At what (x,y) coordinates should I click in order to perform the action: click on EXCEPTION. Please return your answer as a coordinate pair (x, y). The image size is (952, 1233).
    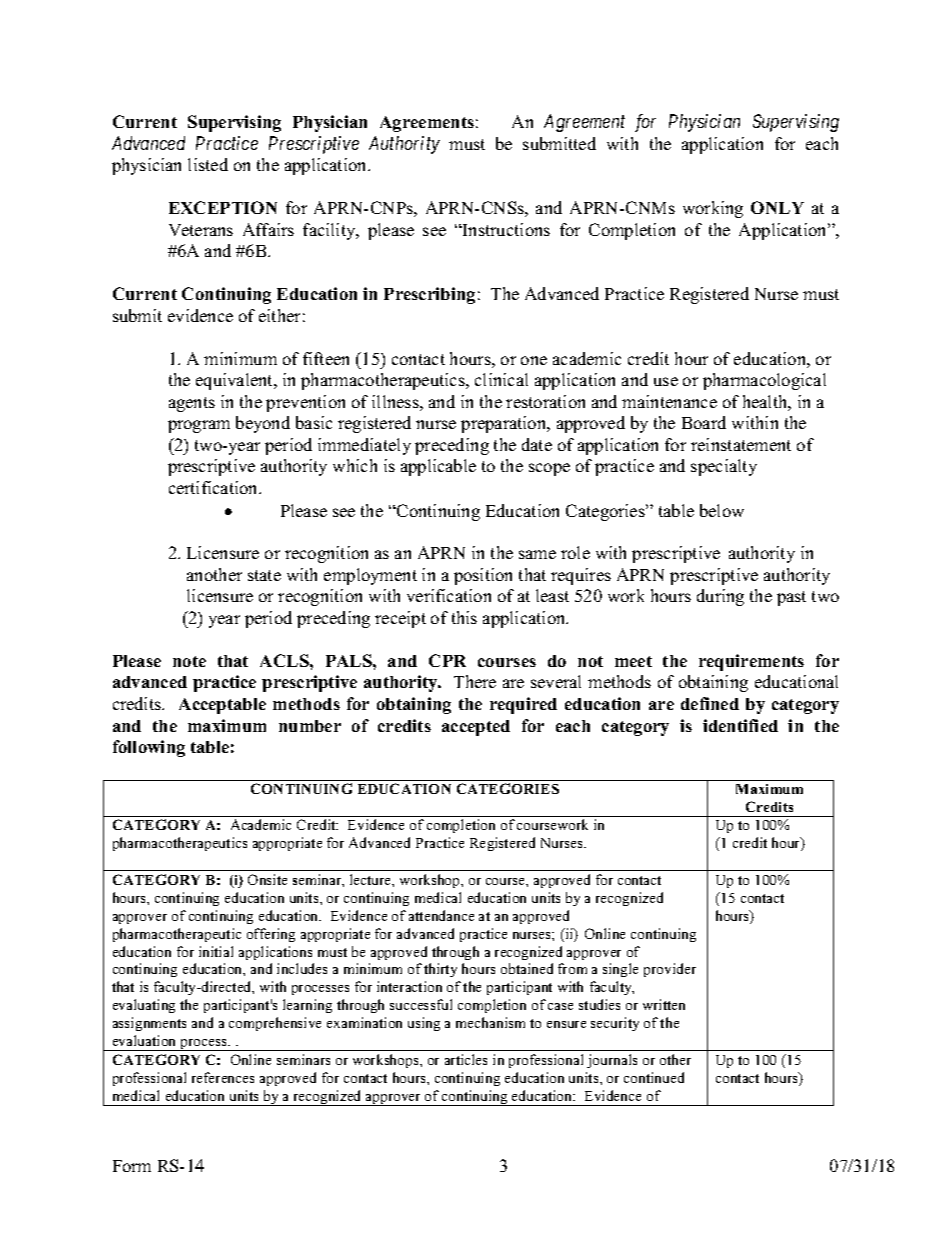
    Looking at the image, I should click on (223, 207).
